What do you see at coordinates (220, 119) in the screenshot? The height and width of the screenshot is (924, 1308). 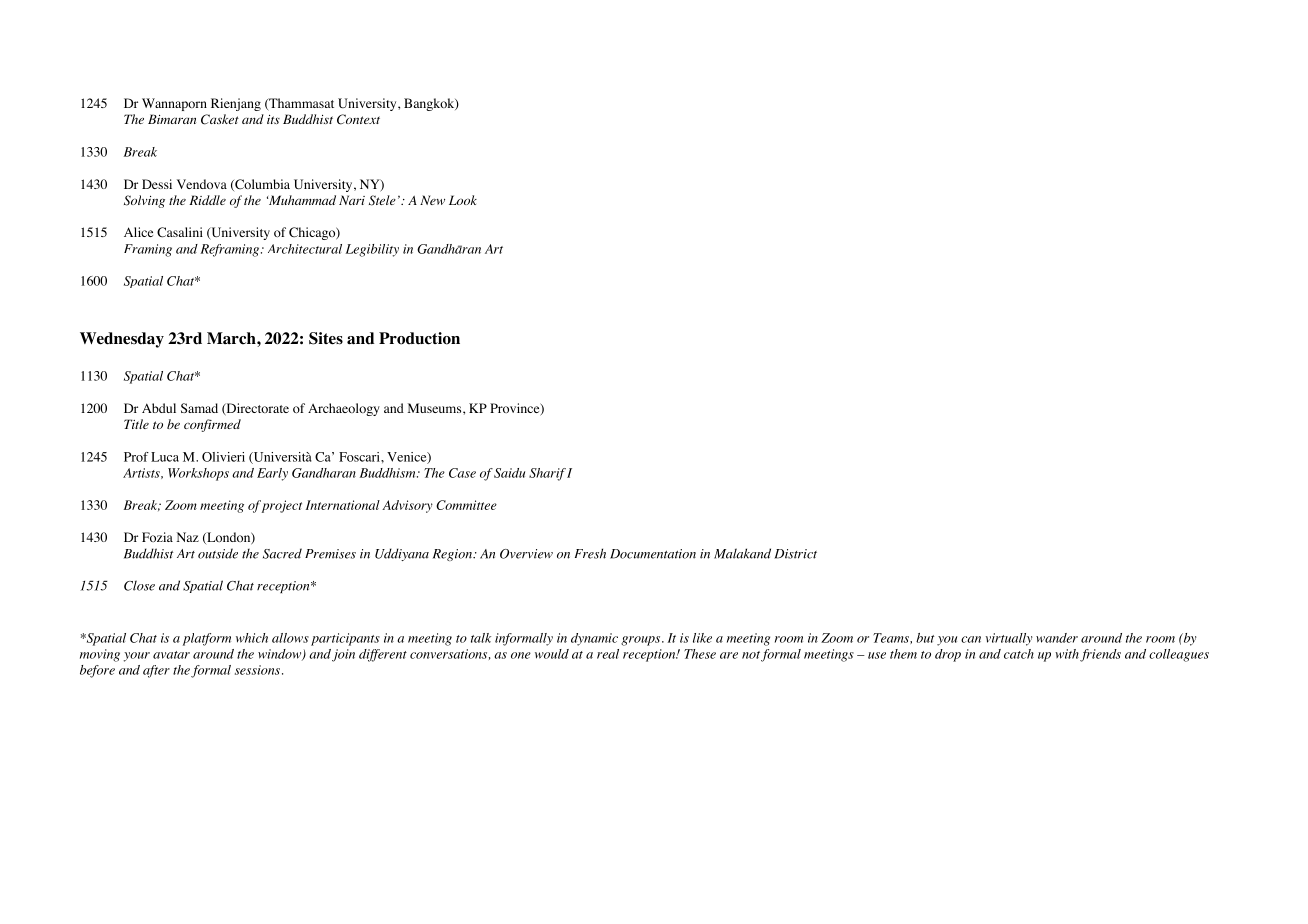 I see `Casket` at bounding box center [220, 119].
